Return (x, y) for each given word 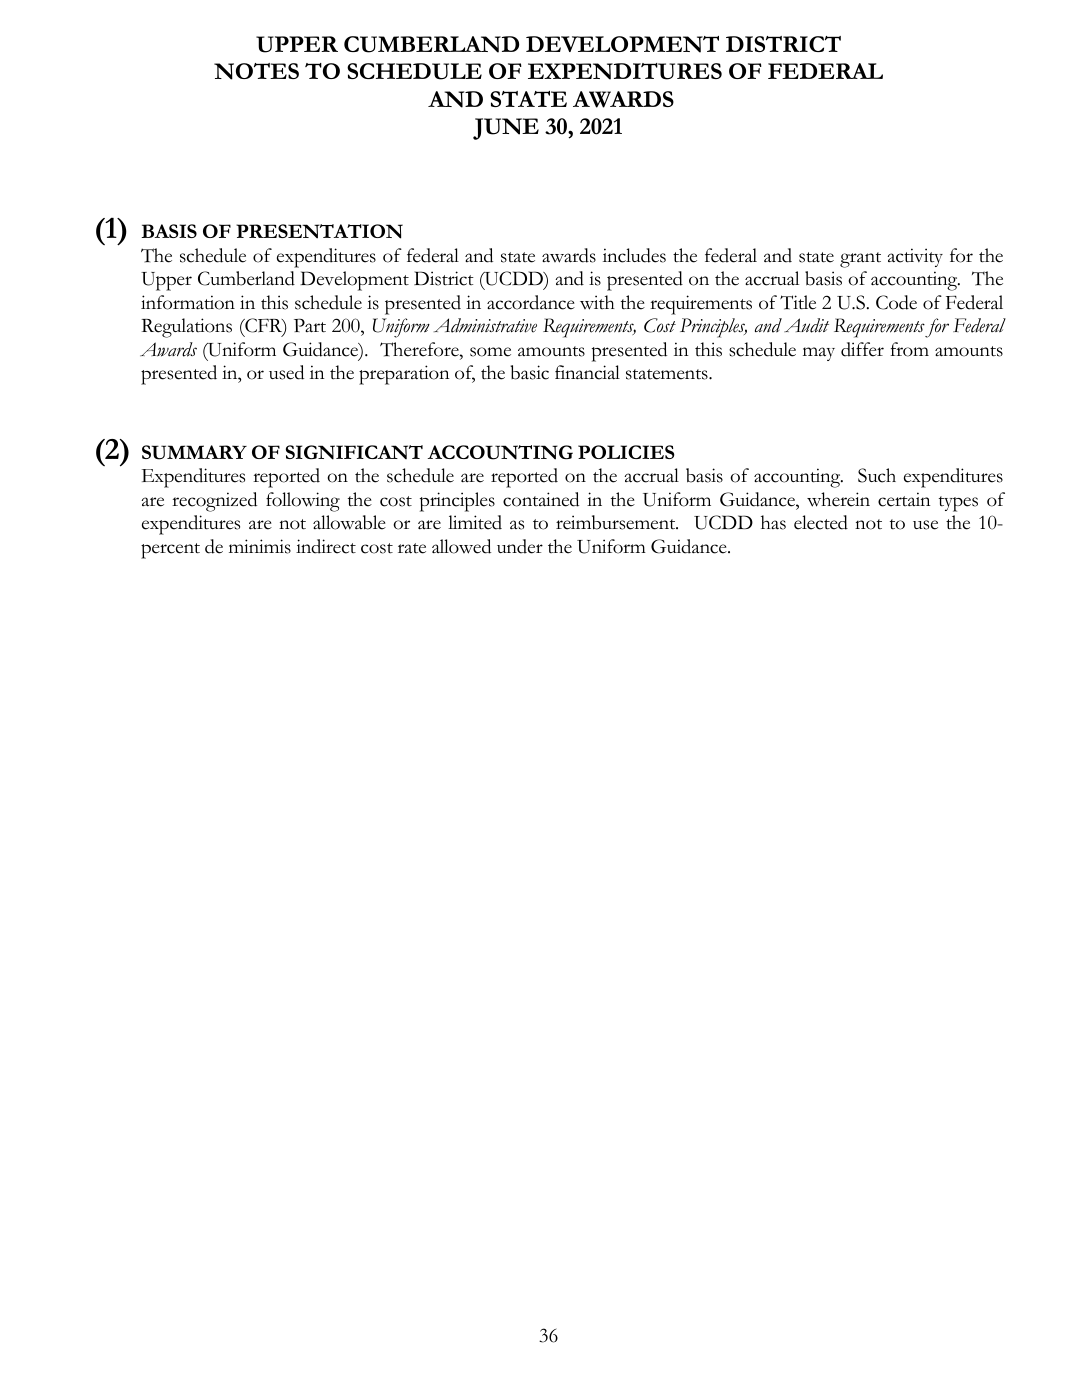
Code (896, 302)
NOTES (256, 71)
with (597, 302)
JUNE (506, 129)
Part (310, 325)
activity (915, 257)
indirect (326, 546)
